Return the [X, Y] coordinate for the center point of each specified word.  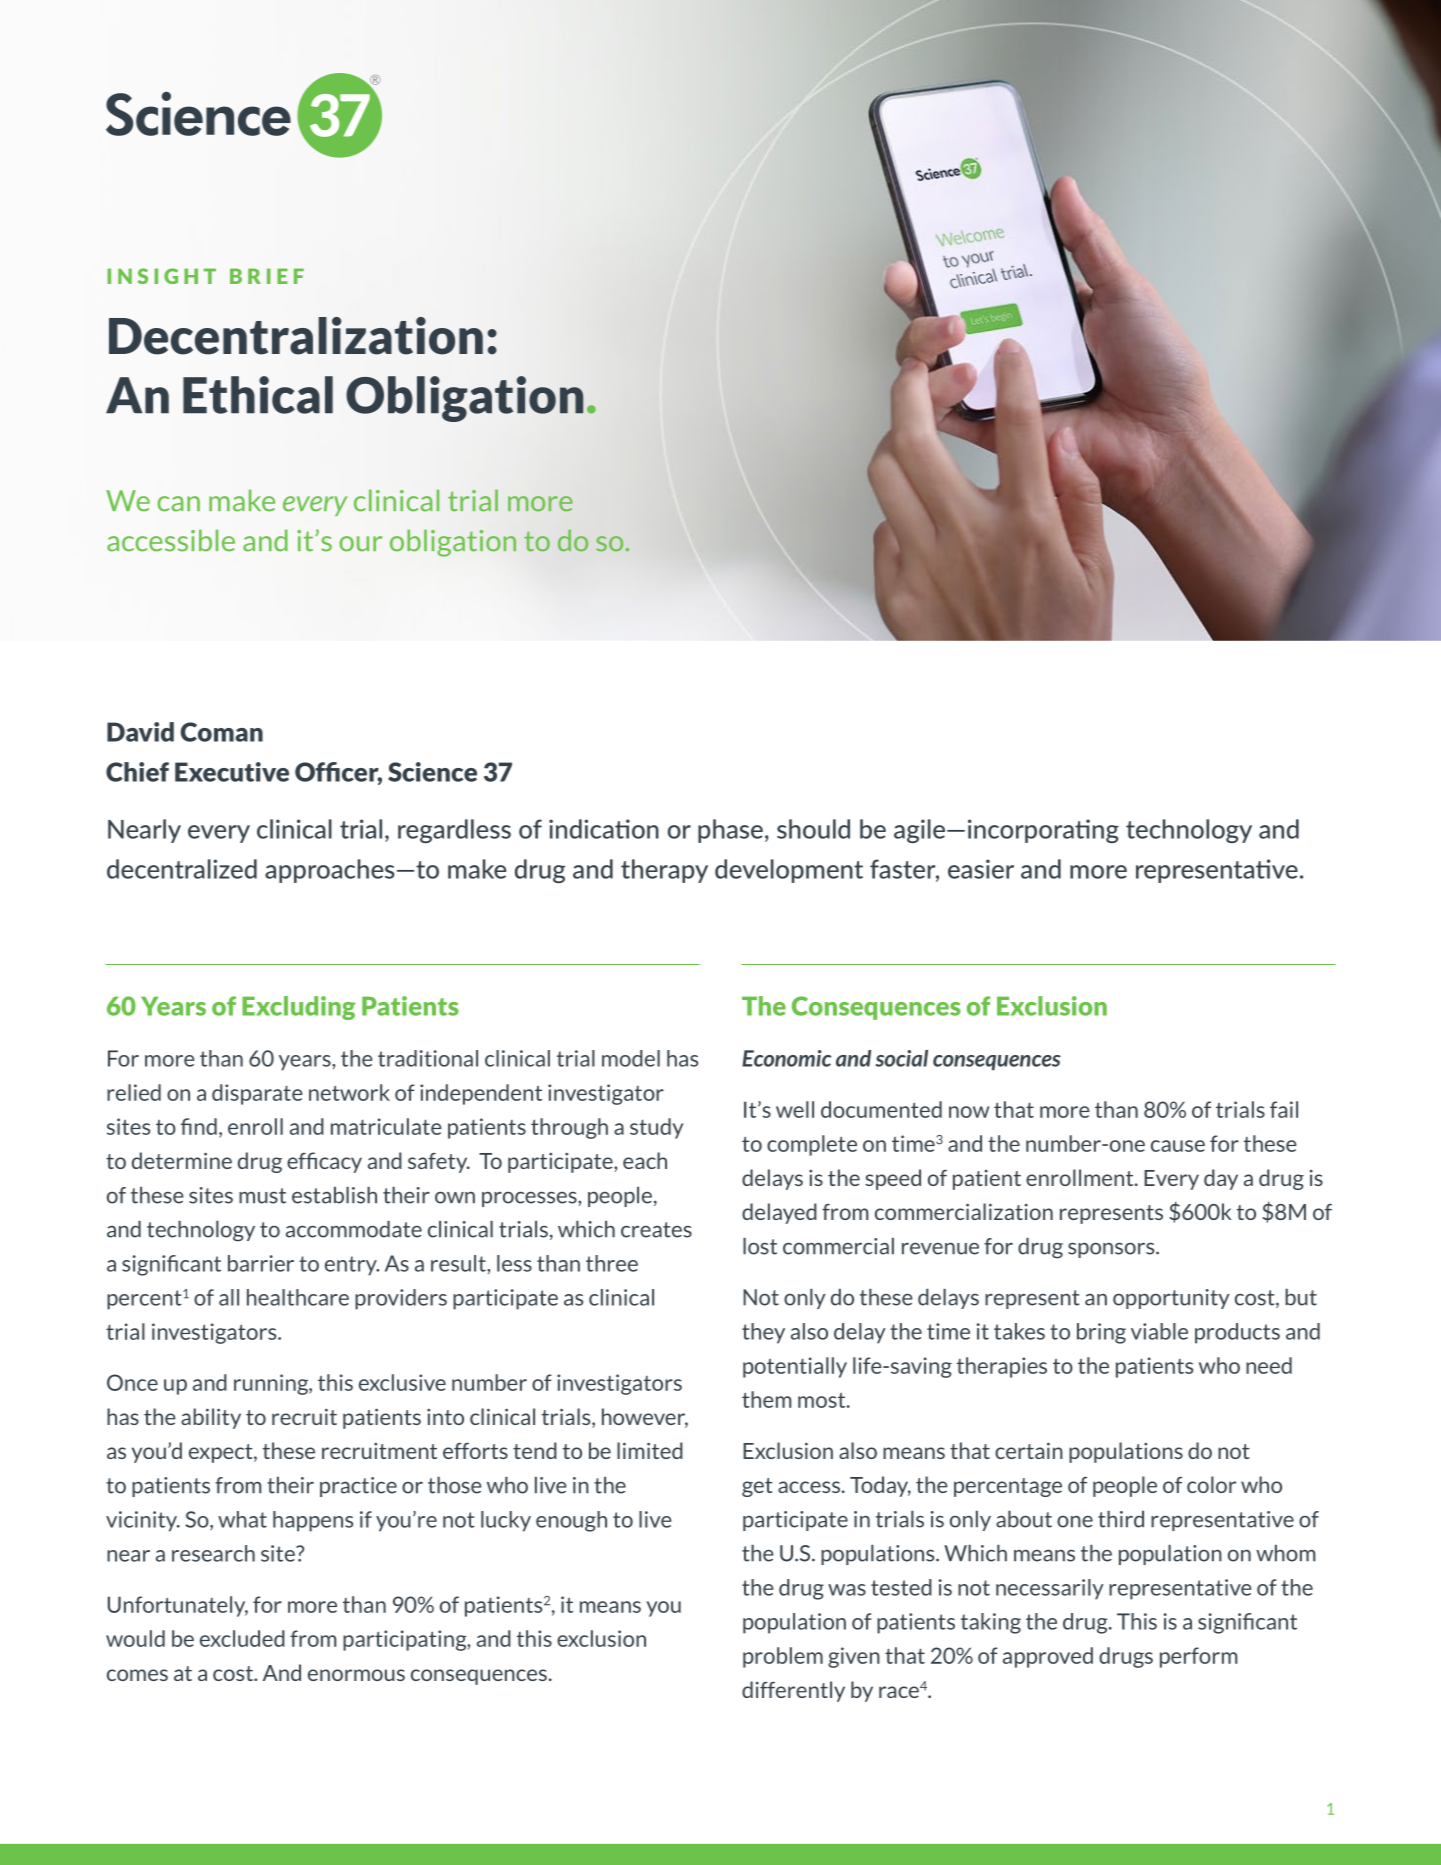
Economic [786, 1058]
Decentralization [296, 336]
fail [1284, 1109]
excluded [242, 1638]
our [360, 544]
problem [783, 1657]
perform [1199, 1657]
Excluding [299, 1008]
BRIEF [267, 276]
